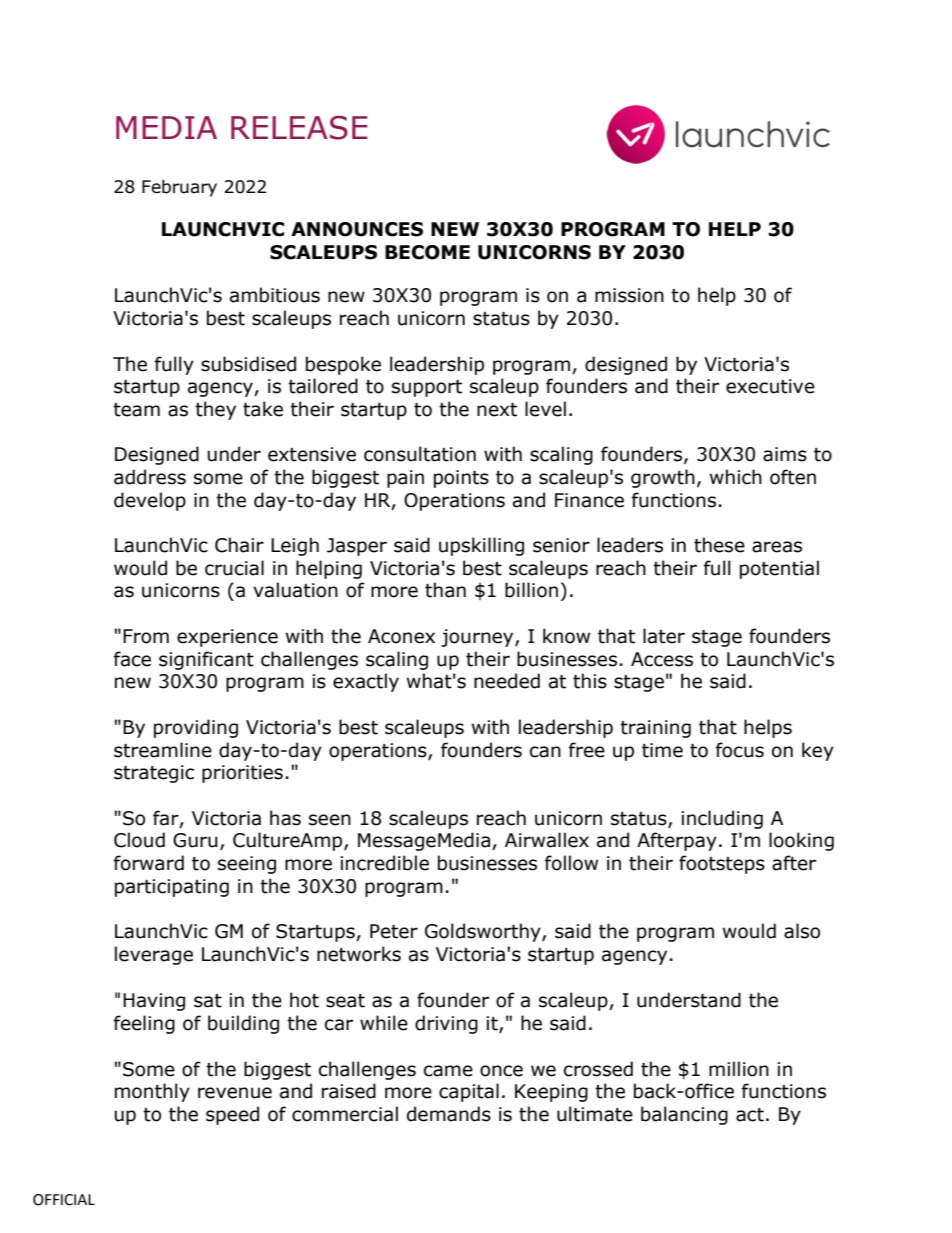 This page has width=952, height=1233. I want to click on points, so click(461, 479).
